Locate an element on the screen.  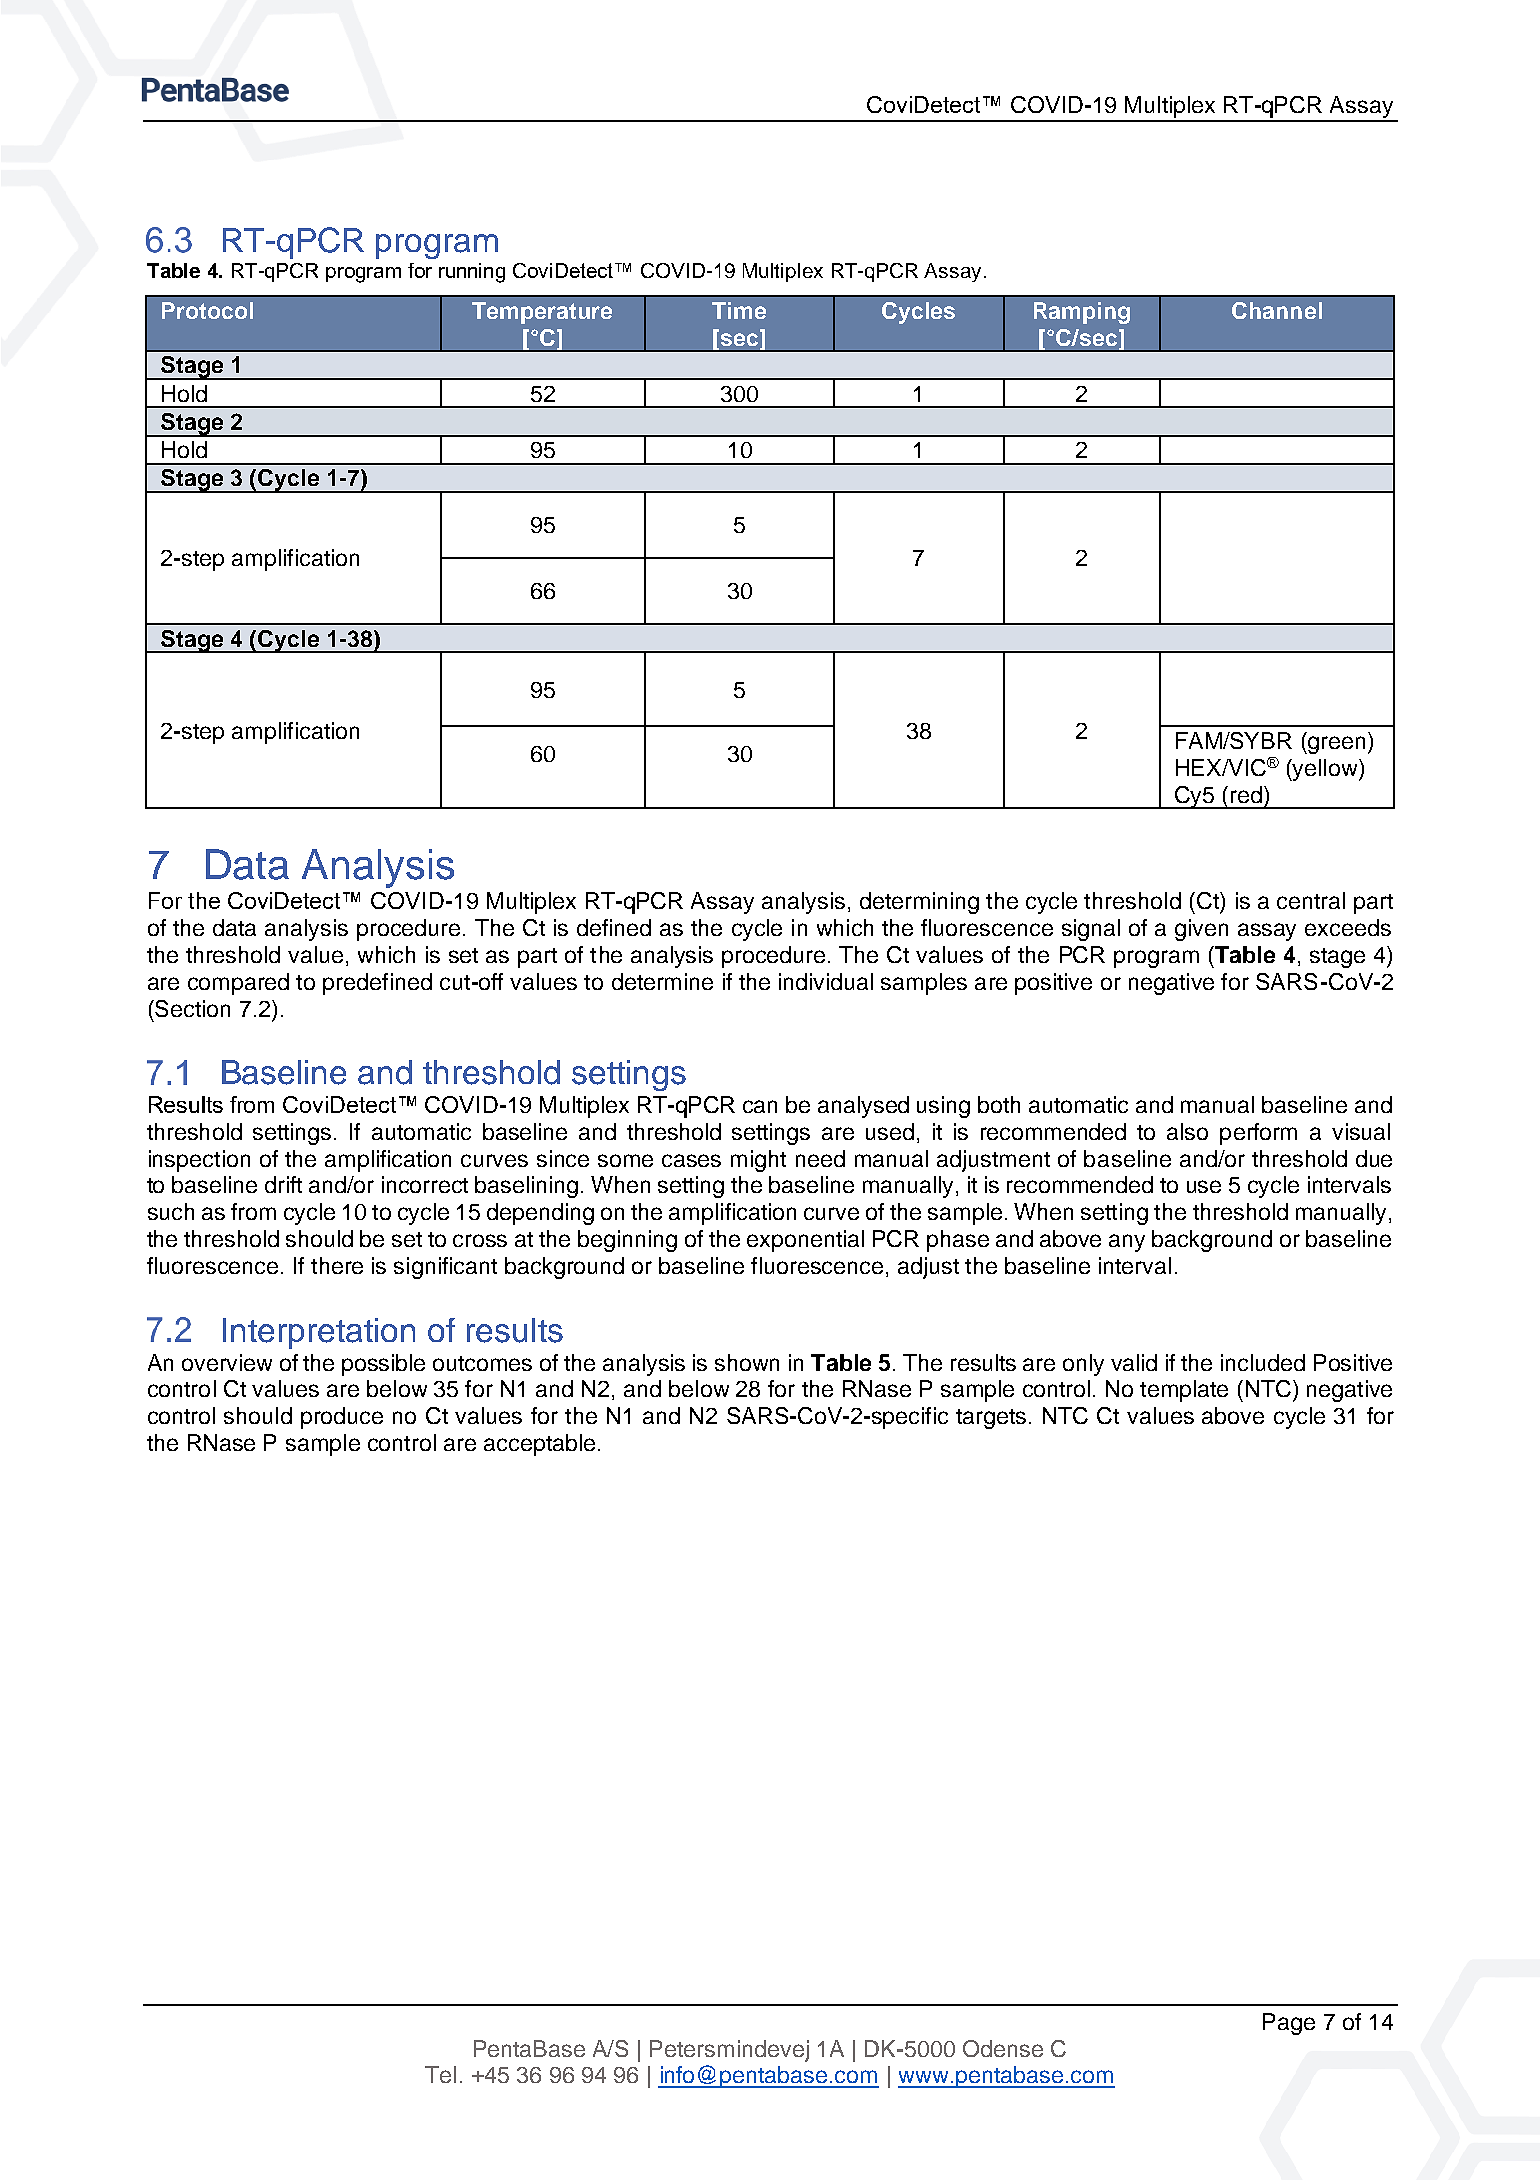
determining is located at coordinates (919, 903).
